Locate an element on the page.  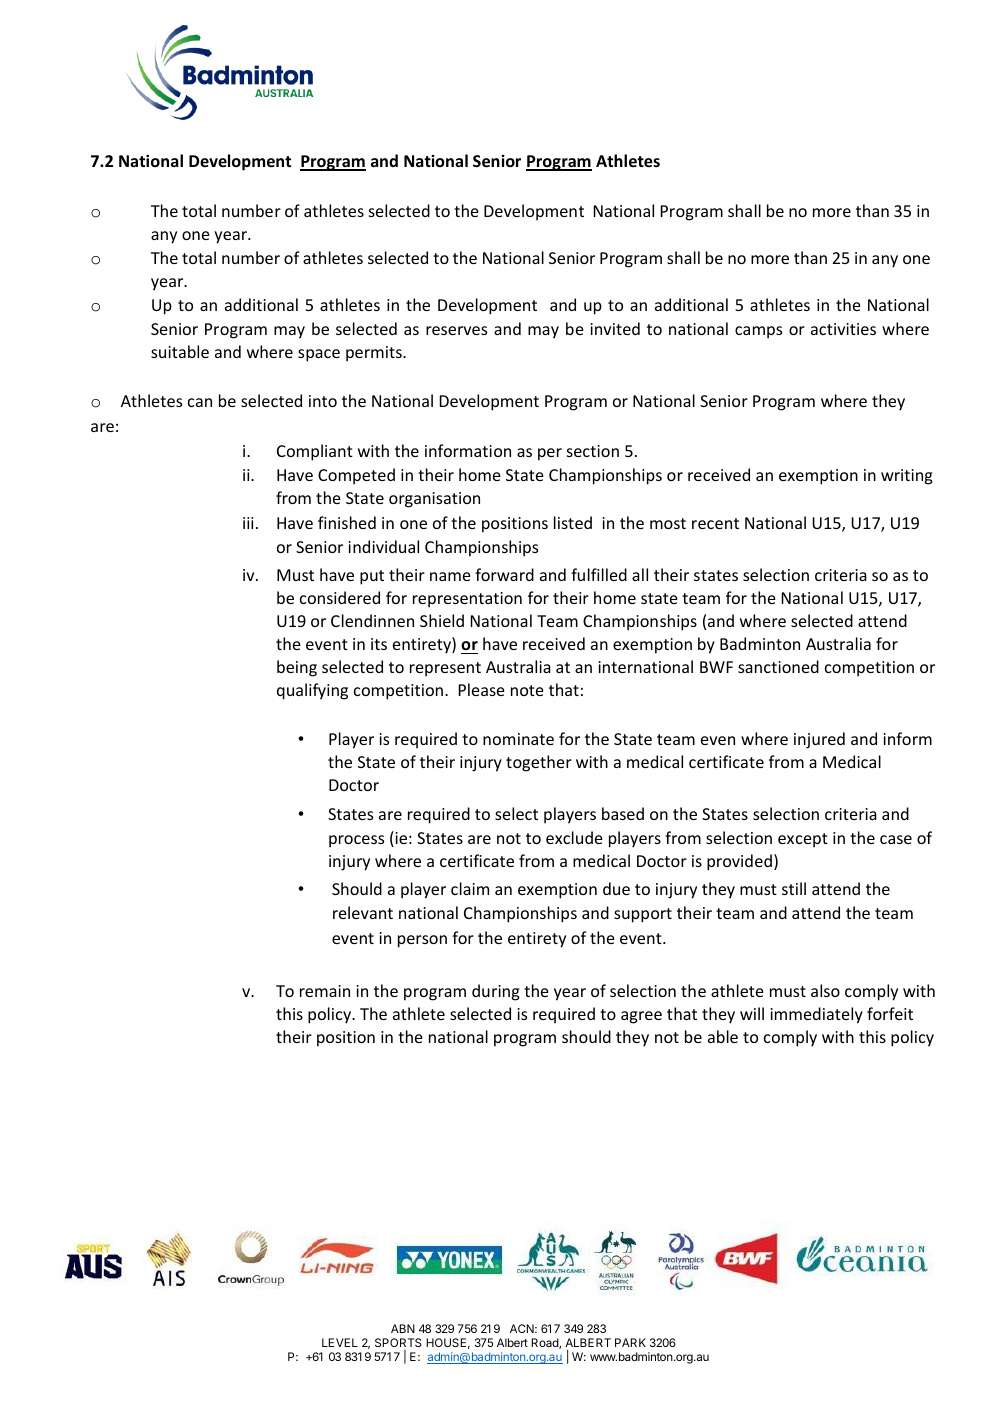
immediately is located at coordinates (817, 1015).
